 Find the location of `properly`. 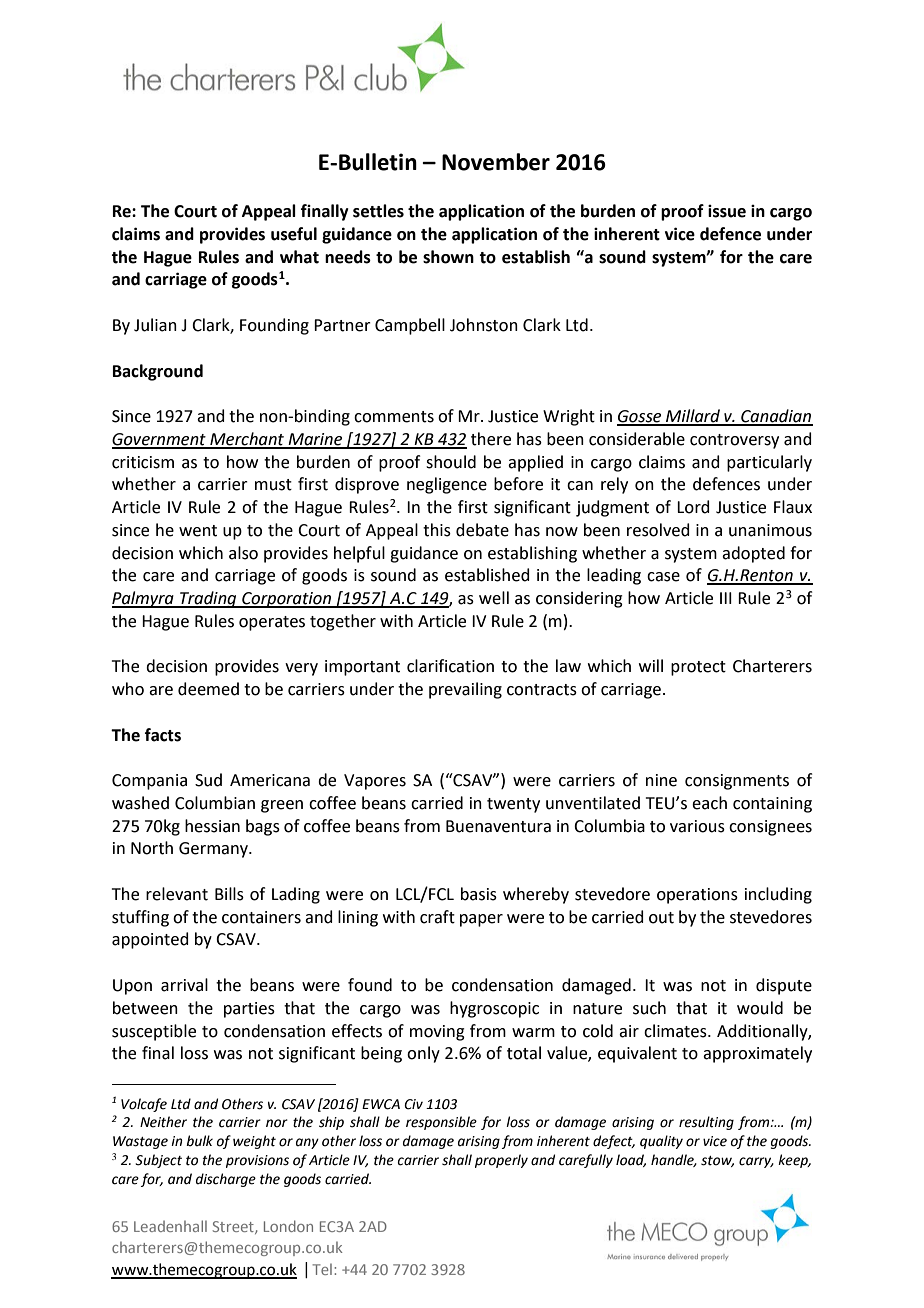

properly is located at coordinates (501, 1161).
